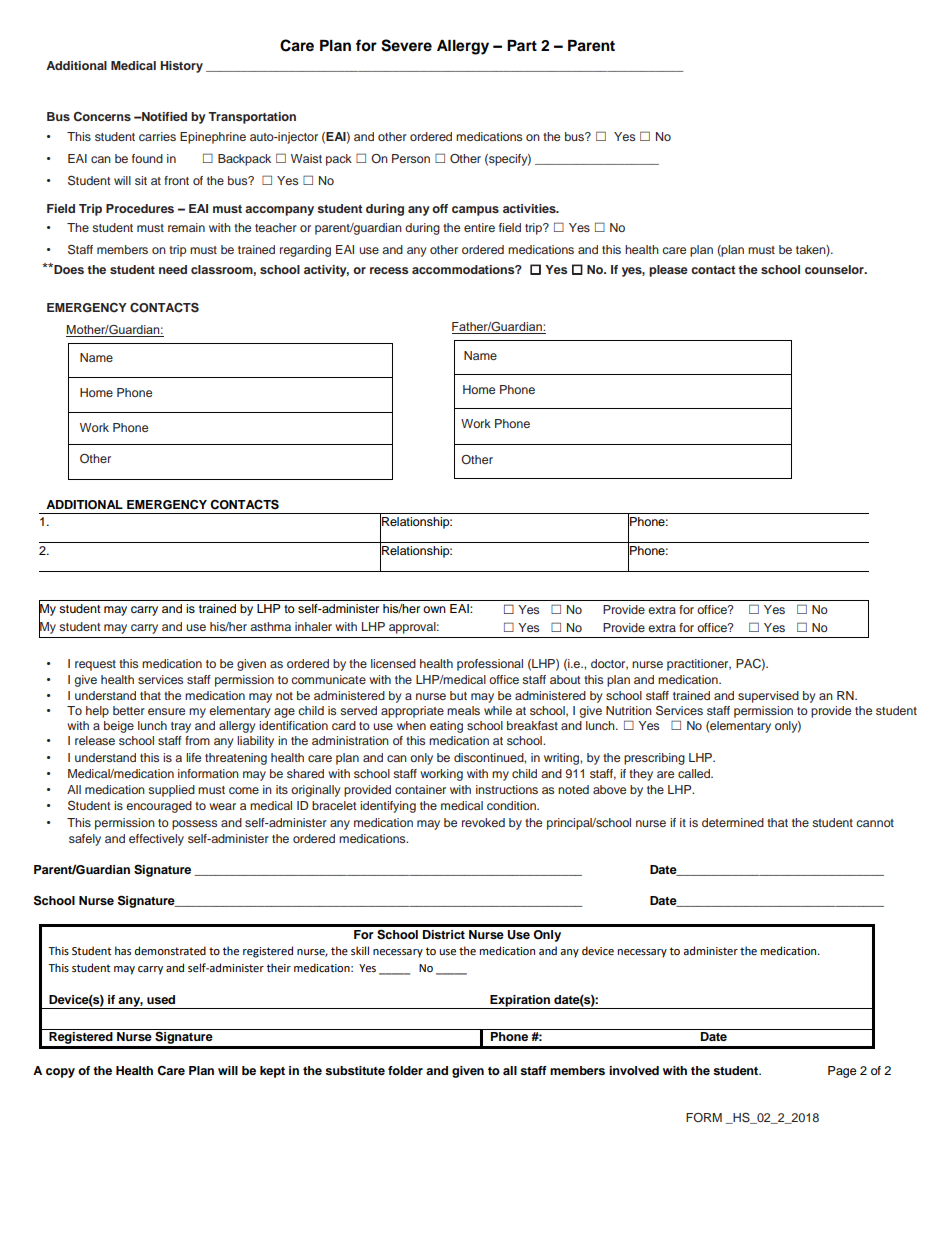 This document has height=1233, width=952. What do you see at coordinates (434, 609) in the document?
I see `own` at bounding box center [434, 609].
